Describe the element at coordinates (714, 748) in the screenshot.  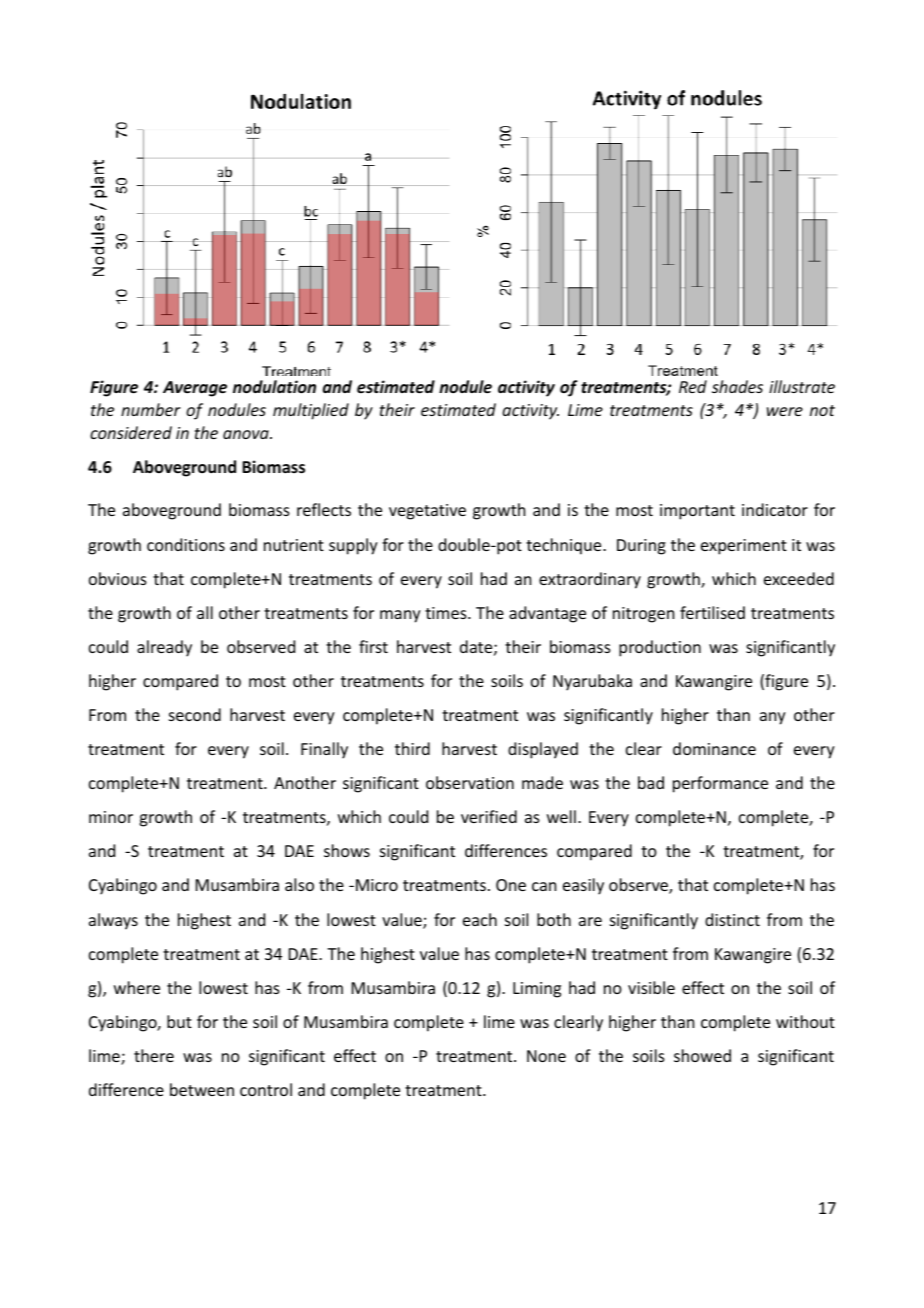
I see `dominance` at that location.
